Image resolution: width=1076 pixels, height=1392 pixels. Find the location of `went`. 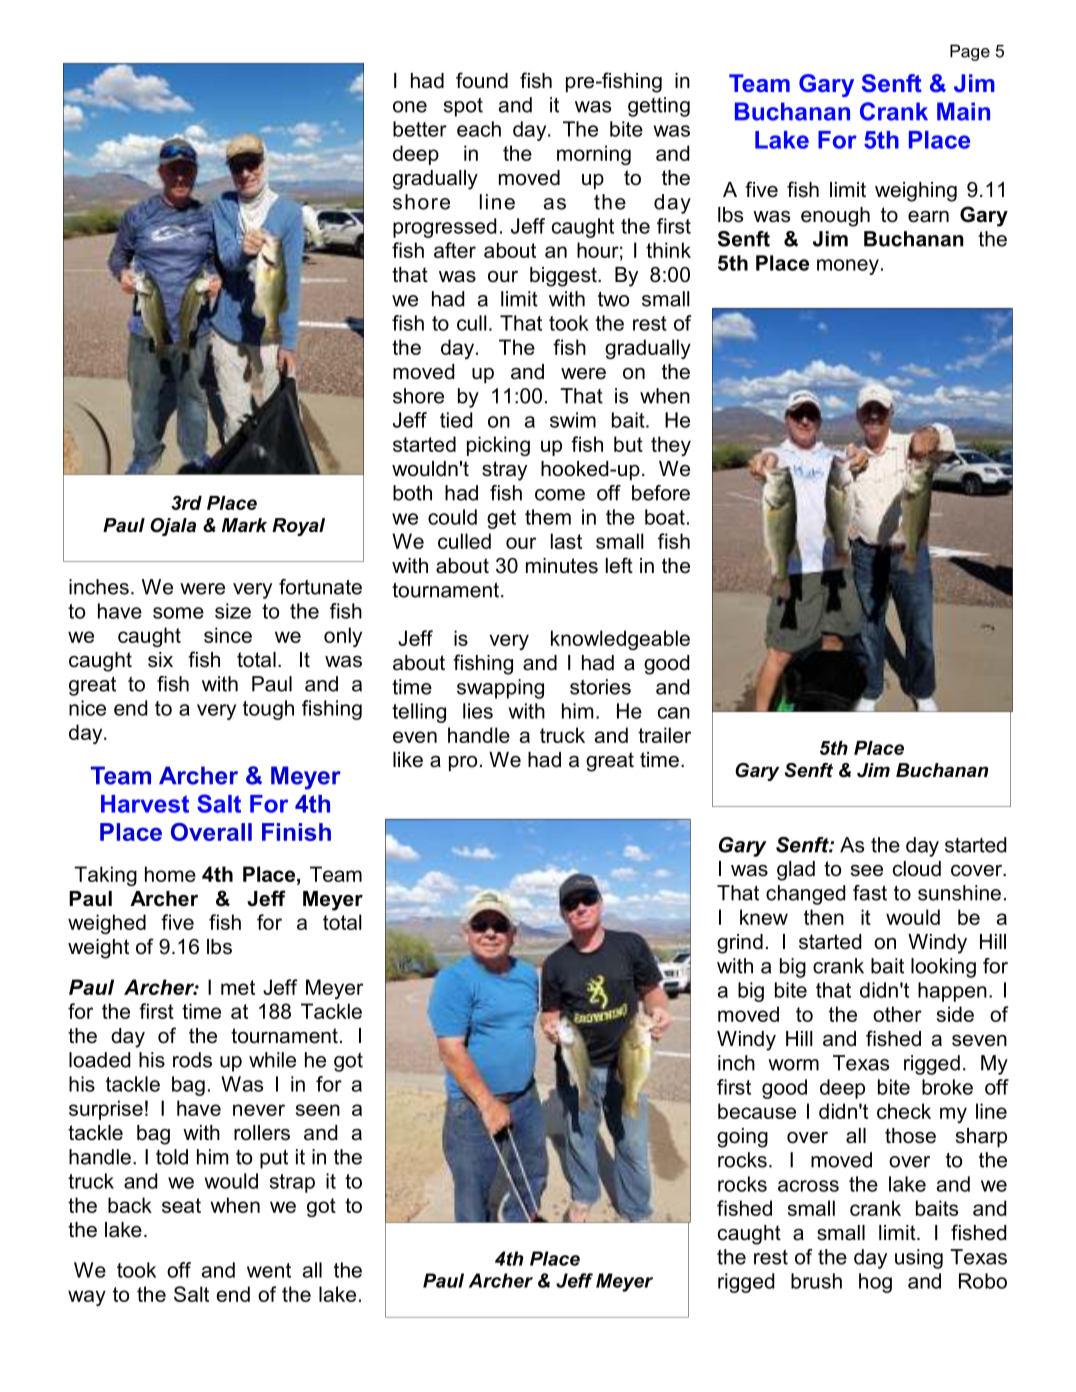

went is located at coordinates (269, 1270).
